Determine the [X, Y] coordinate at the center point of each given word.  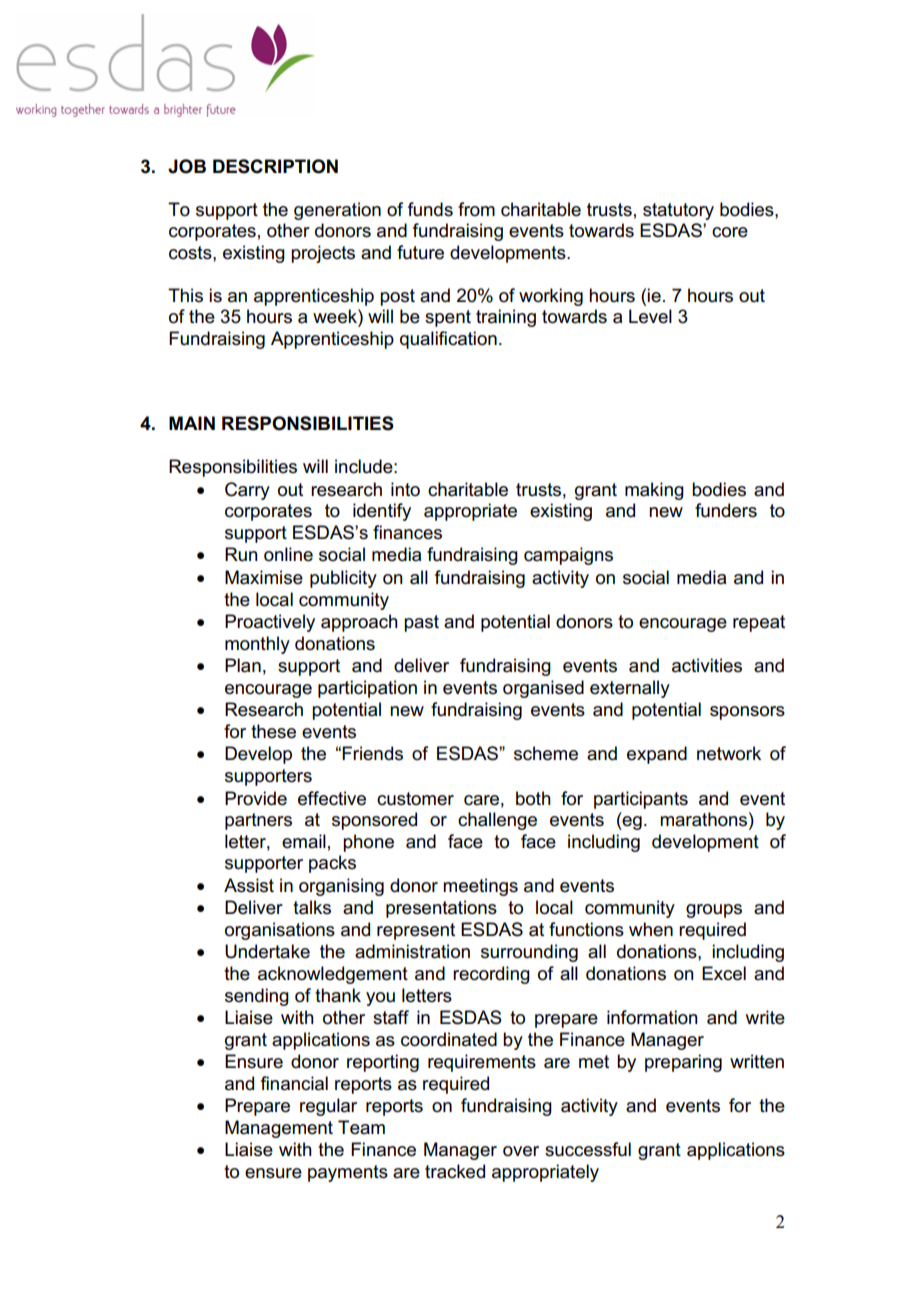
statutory [678, 211]
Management [279, 1129]
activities [707, 665]
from [476, 209]
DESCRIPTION [275, 166]
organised [543, 689]
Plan [243, 665]
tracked [455, 1171]
